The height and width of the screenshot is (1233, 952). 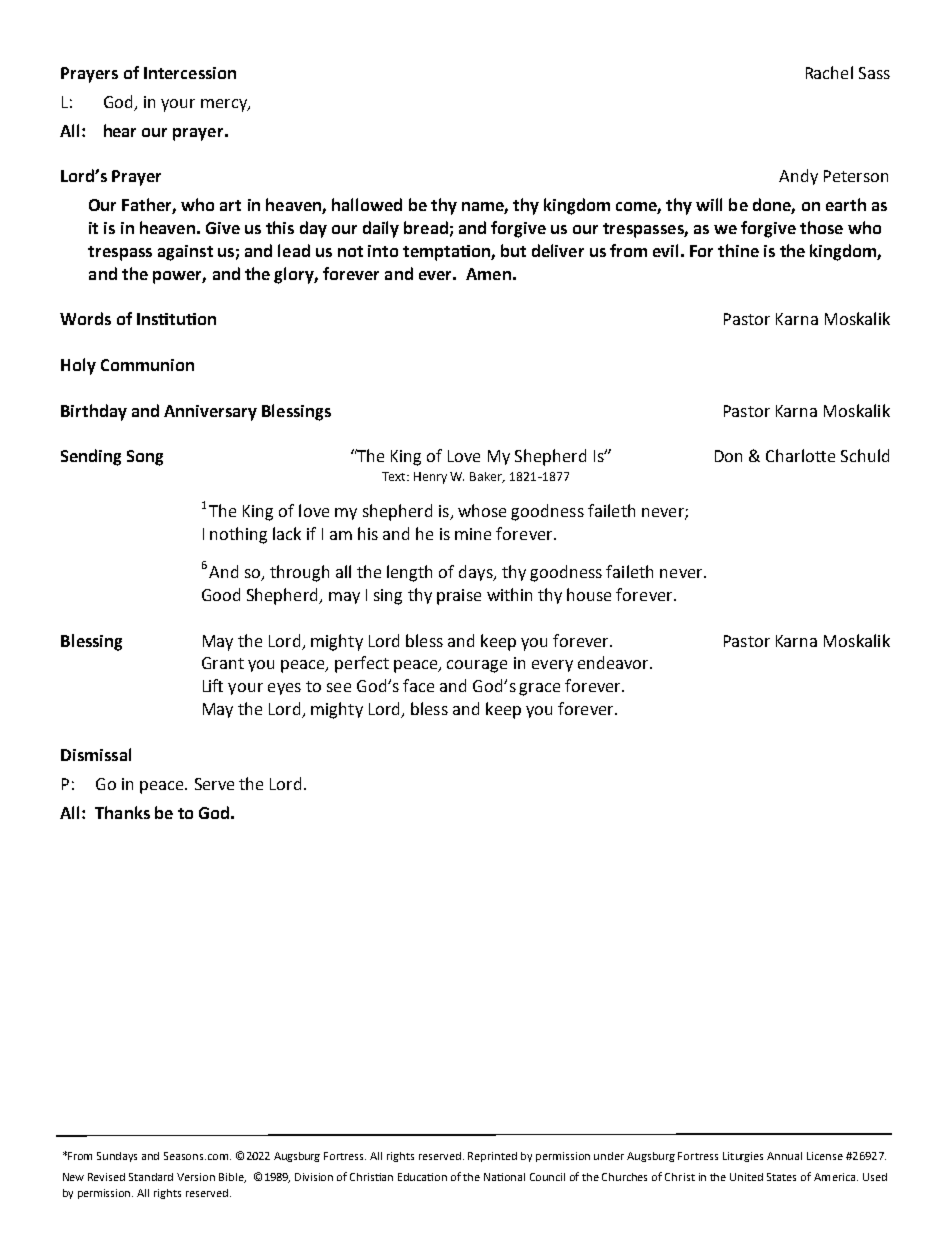 I want to click on Rachel, so click(x=829, y=72).
